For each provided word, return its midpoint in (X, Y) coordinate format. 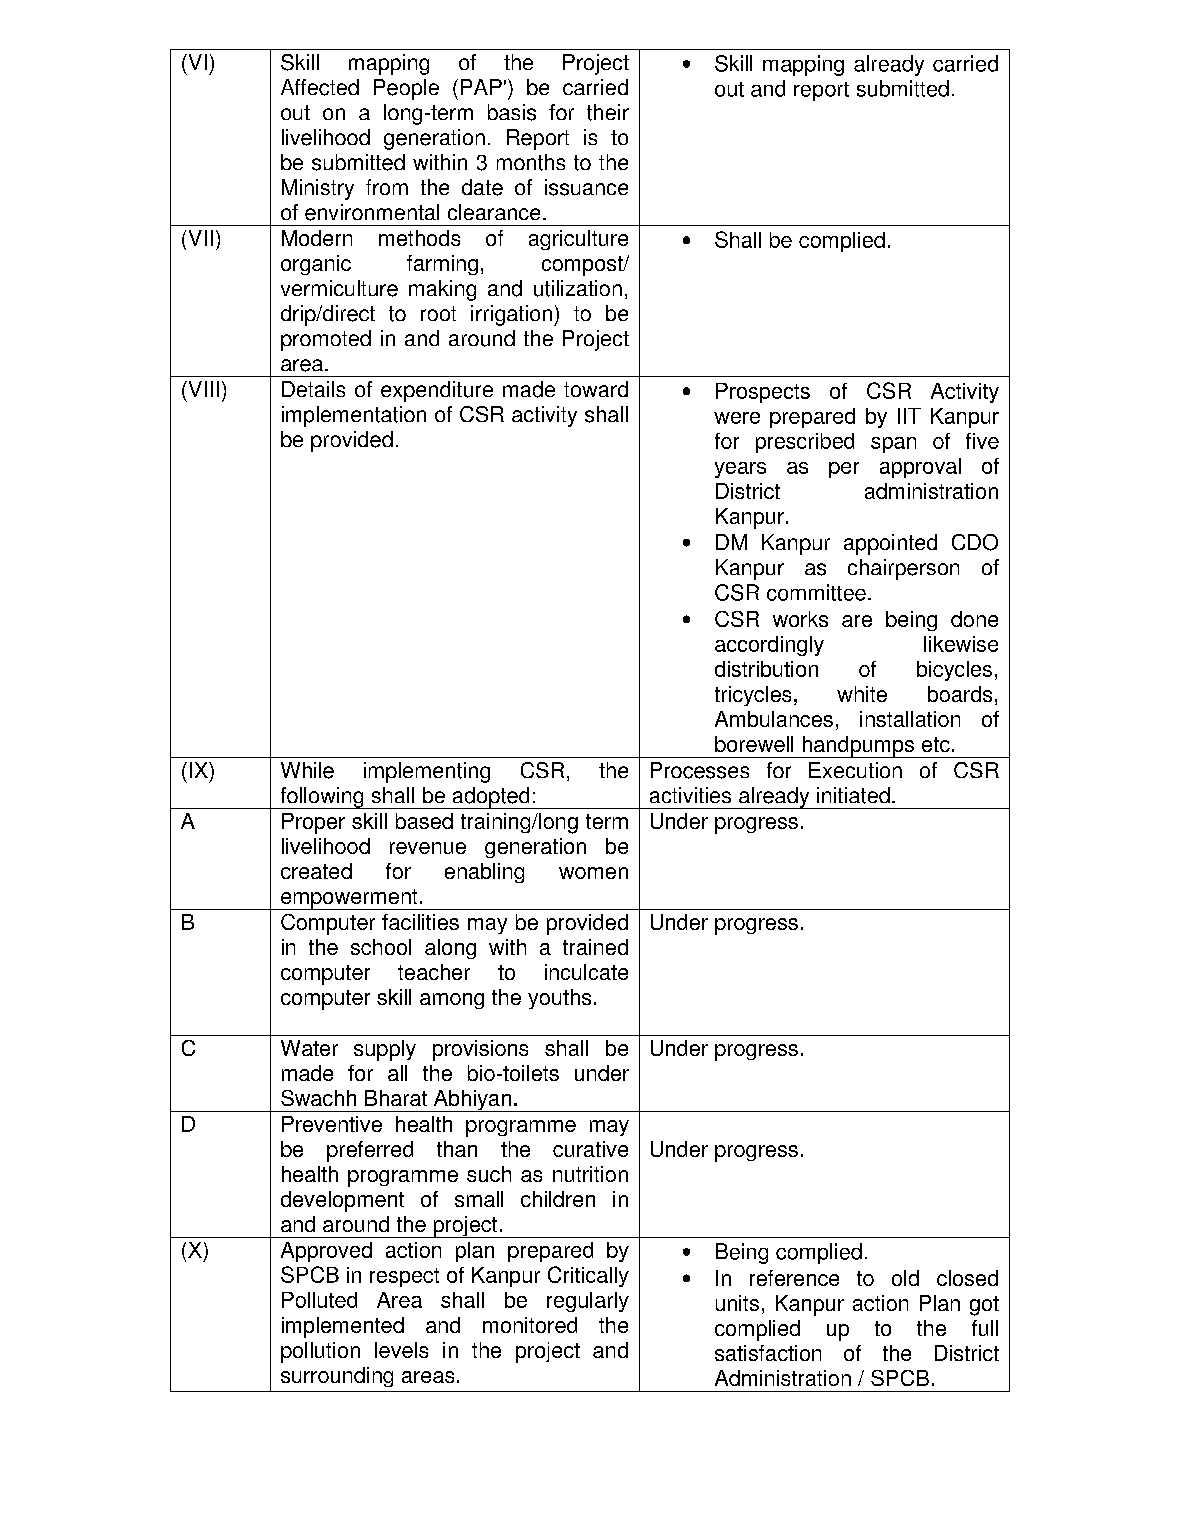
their (608, 112)
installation (910, 719)
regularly (588, 1302)
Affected (320, 87)
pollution (320, 1352)
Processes (700, 770)
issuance (586, 187)
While (307, 770)
